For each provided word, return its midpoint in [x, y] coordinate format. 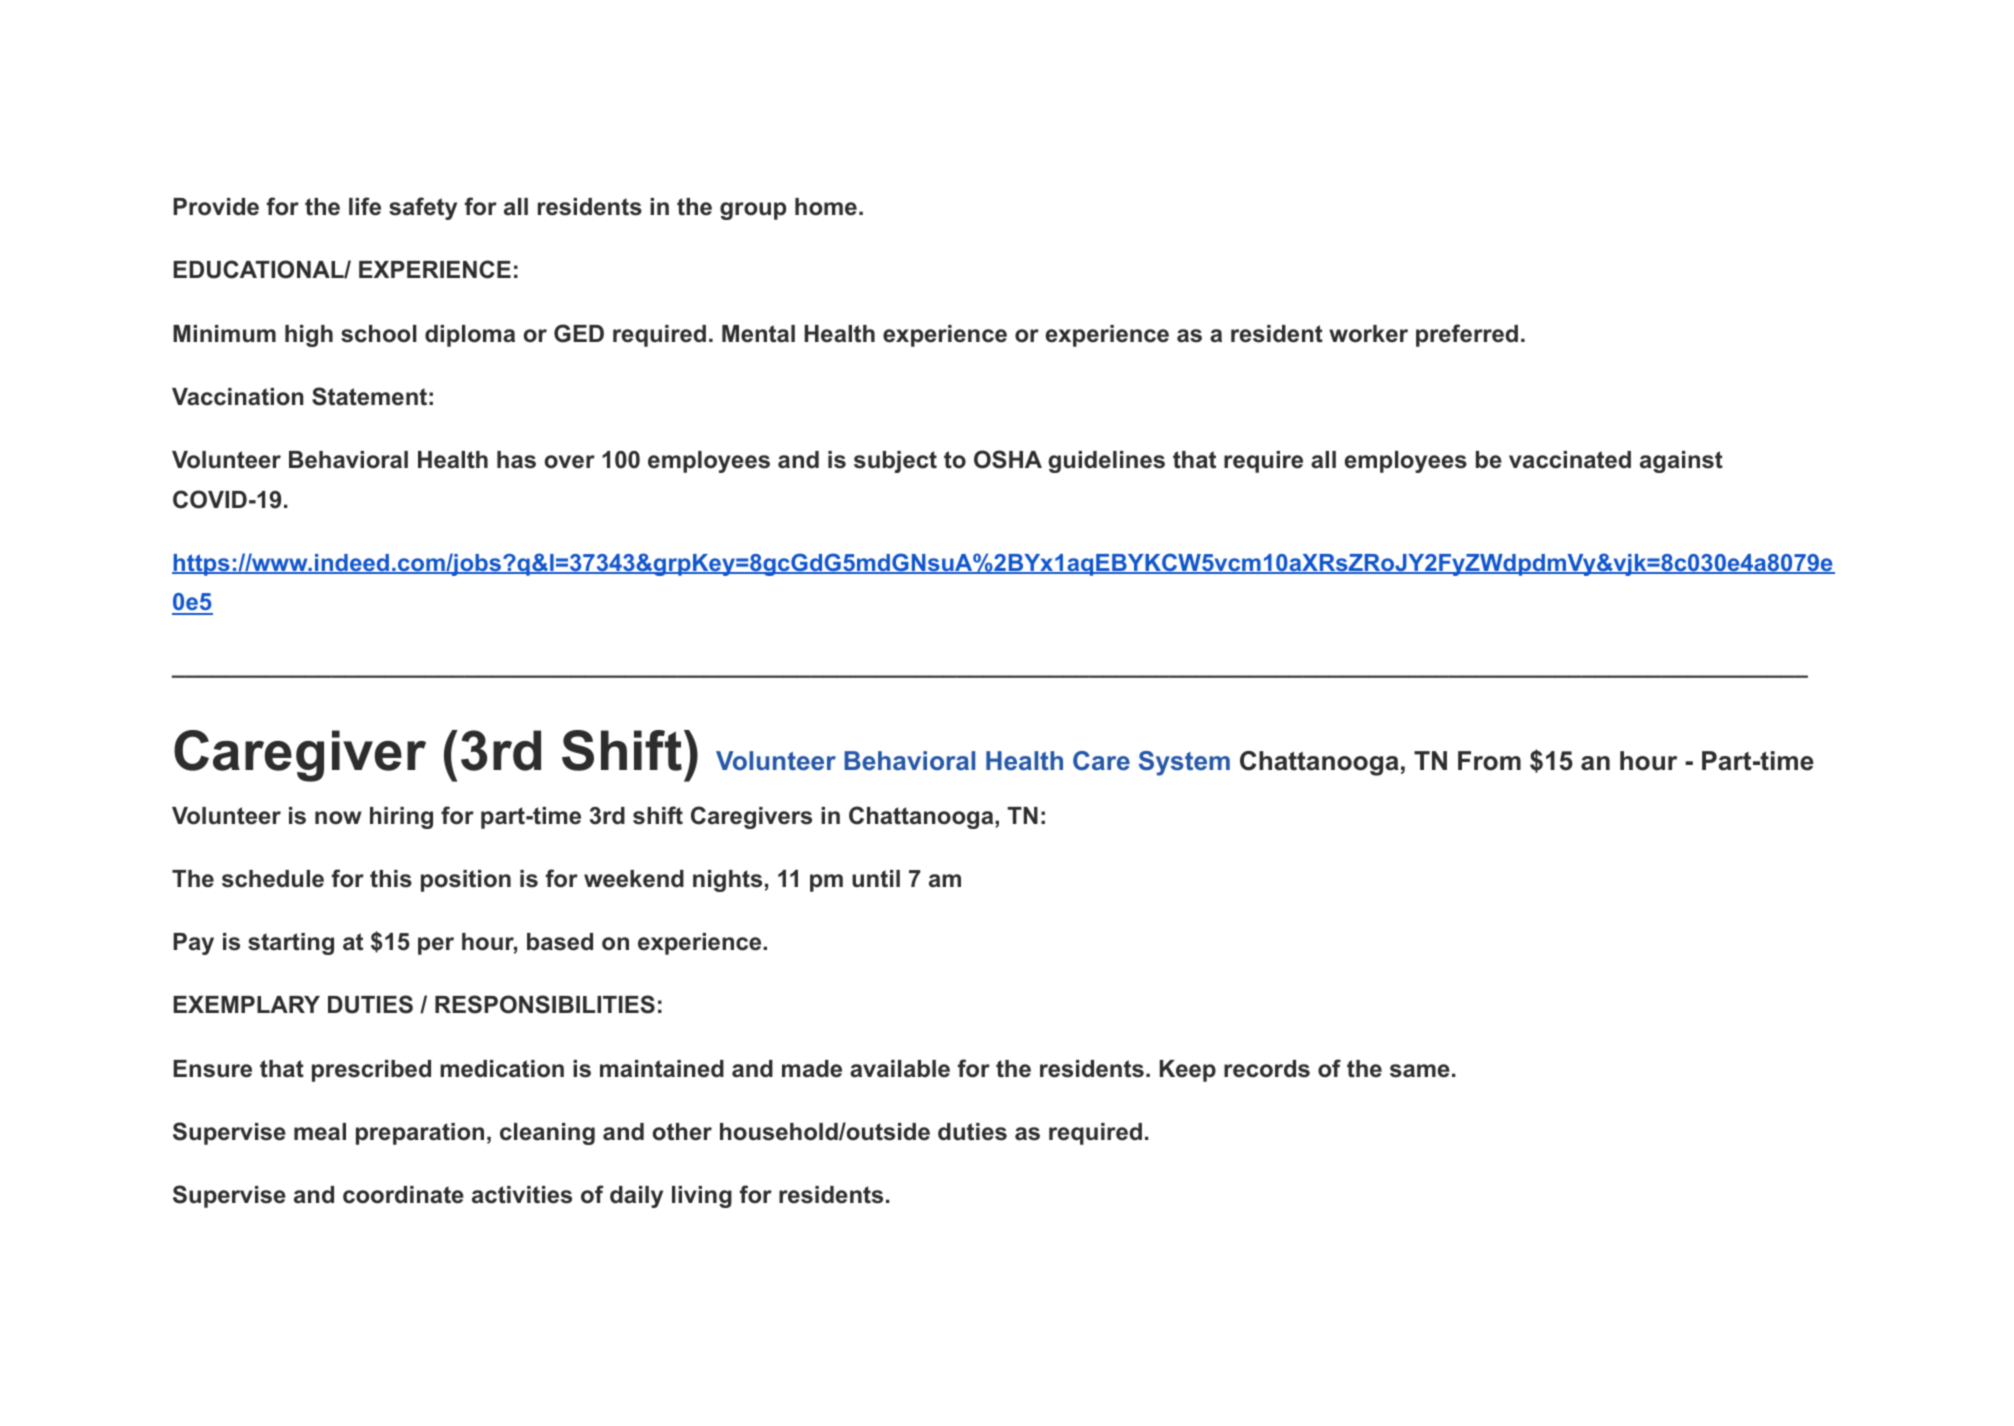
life [365, 206]
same [1420, 1071]
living [702, 1197]
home [826, 207]
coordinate [403, 1195]
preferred [1467, 335]
